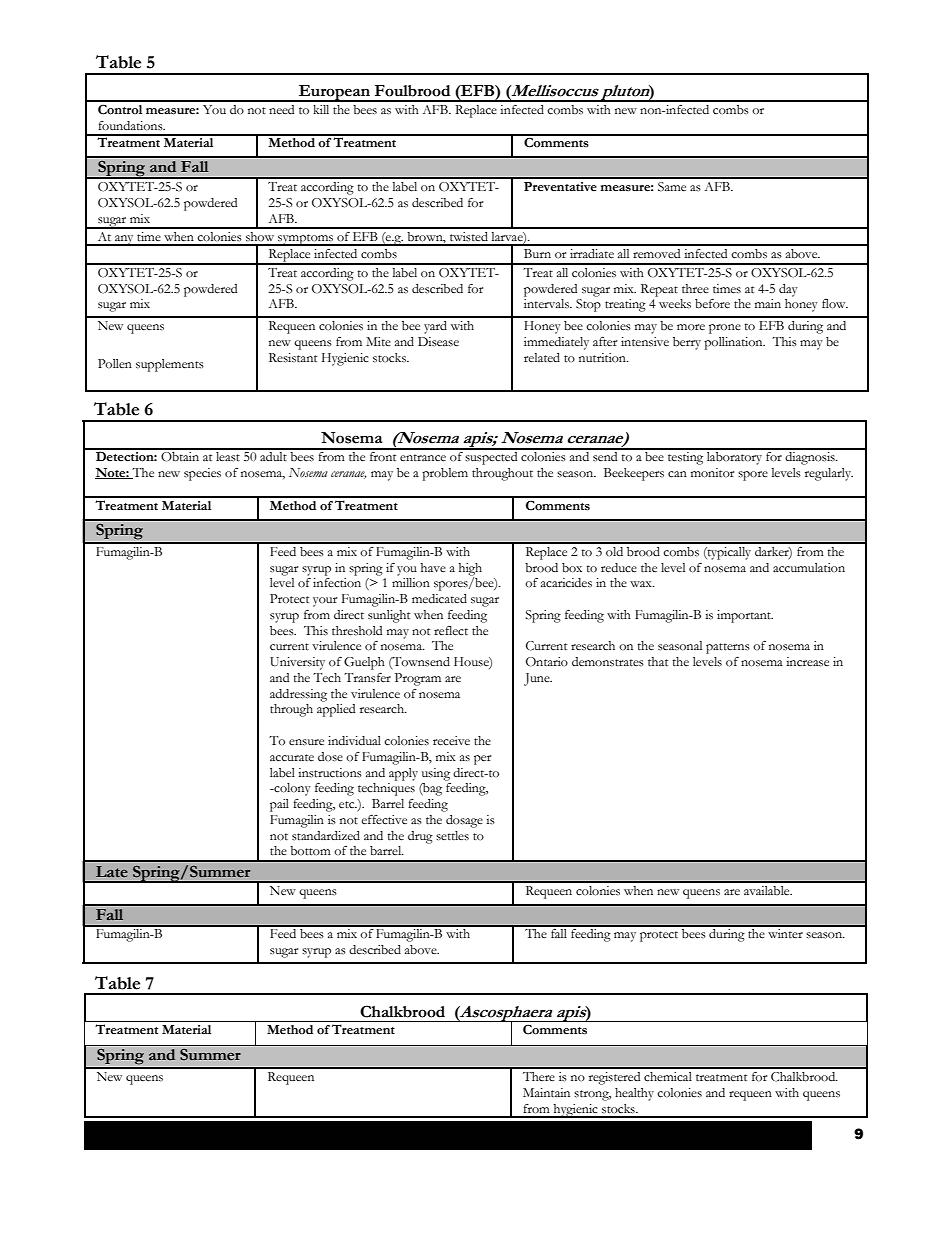  What do you see at coordinates (745, 616) in the image?
I see `important` at bounding box center [745, 616].
